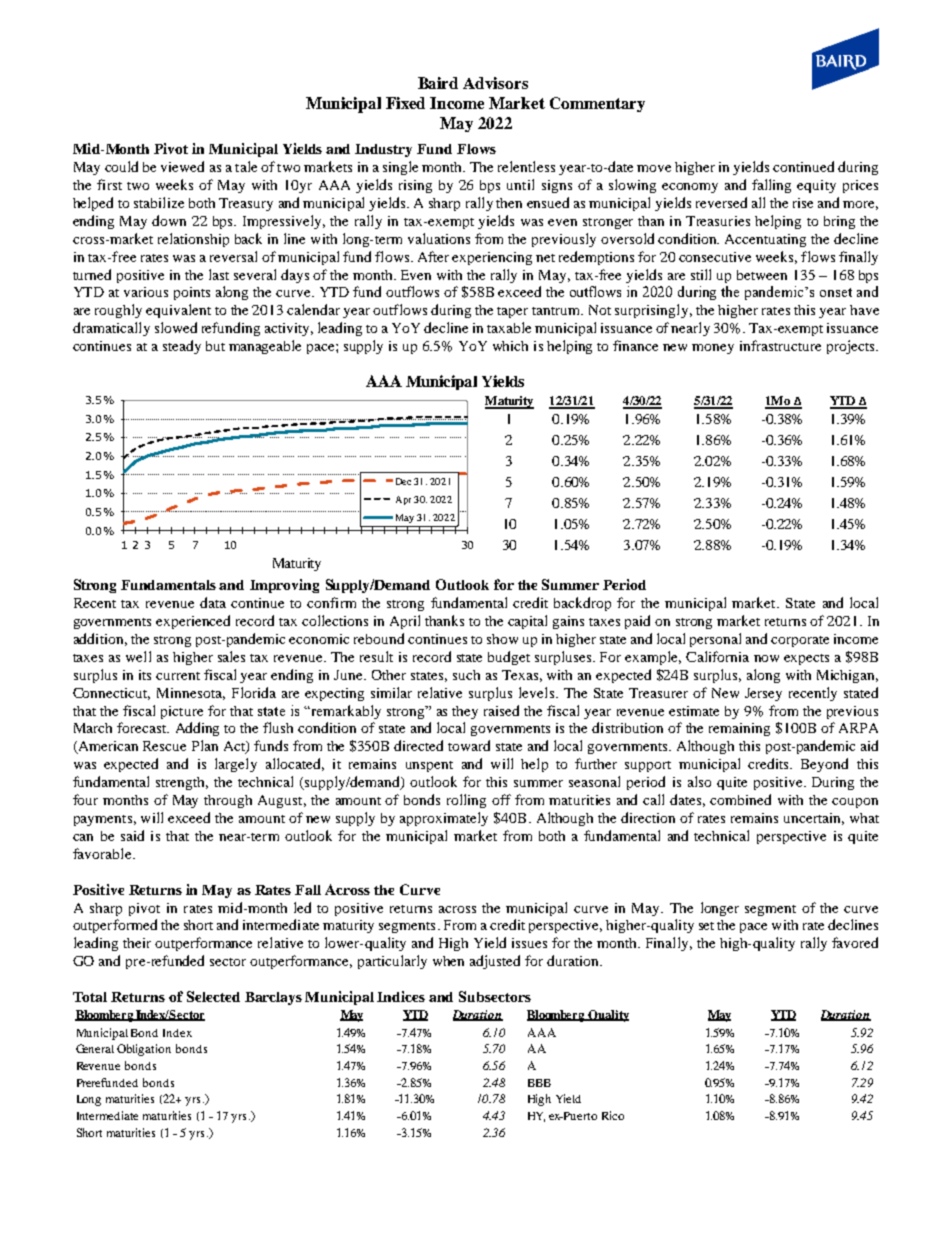  Describe the element at coordinates (780, 345) in the screenshot. I see `infrastructure` at that location.
